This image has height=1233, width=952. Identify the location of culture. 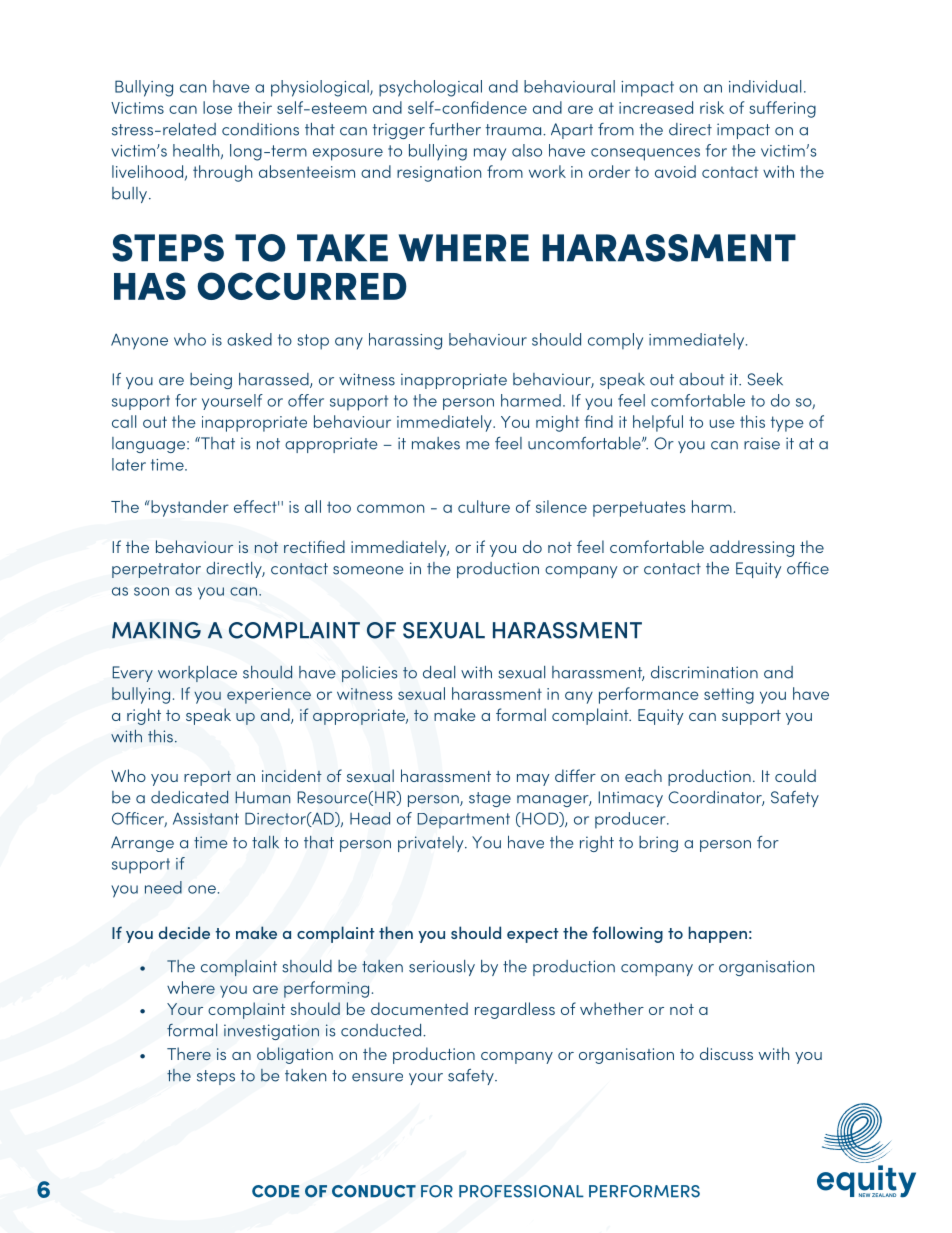
(484, 506).
